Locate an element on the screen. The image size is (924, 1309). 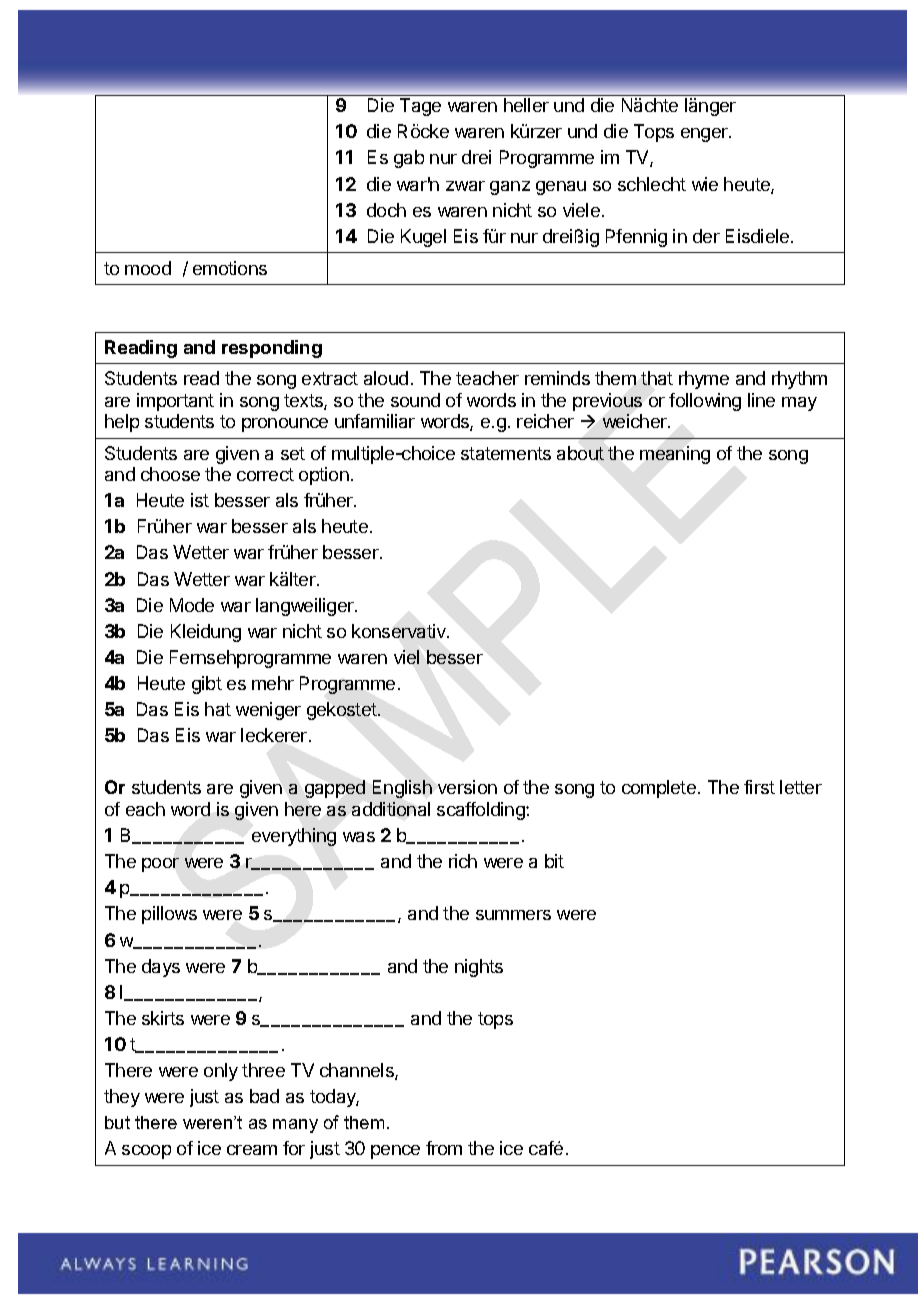
wie is located at coordinates (705, 184).
